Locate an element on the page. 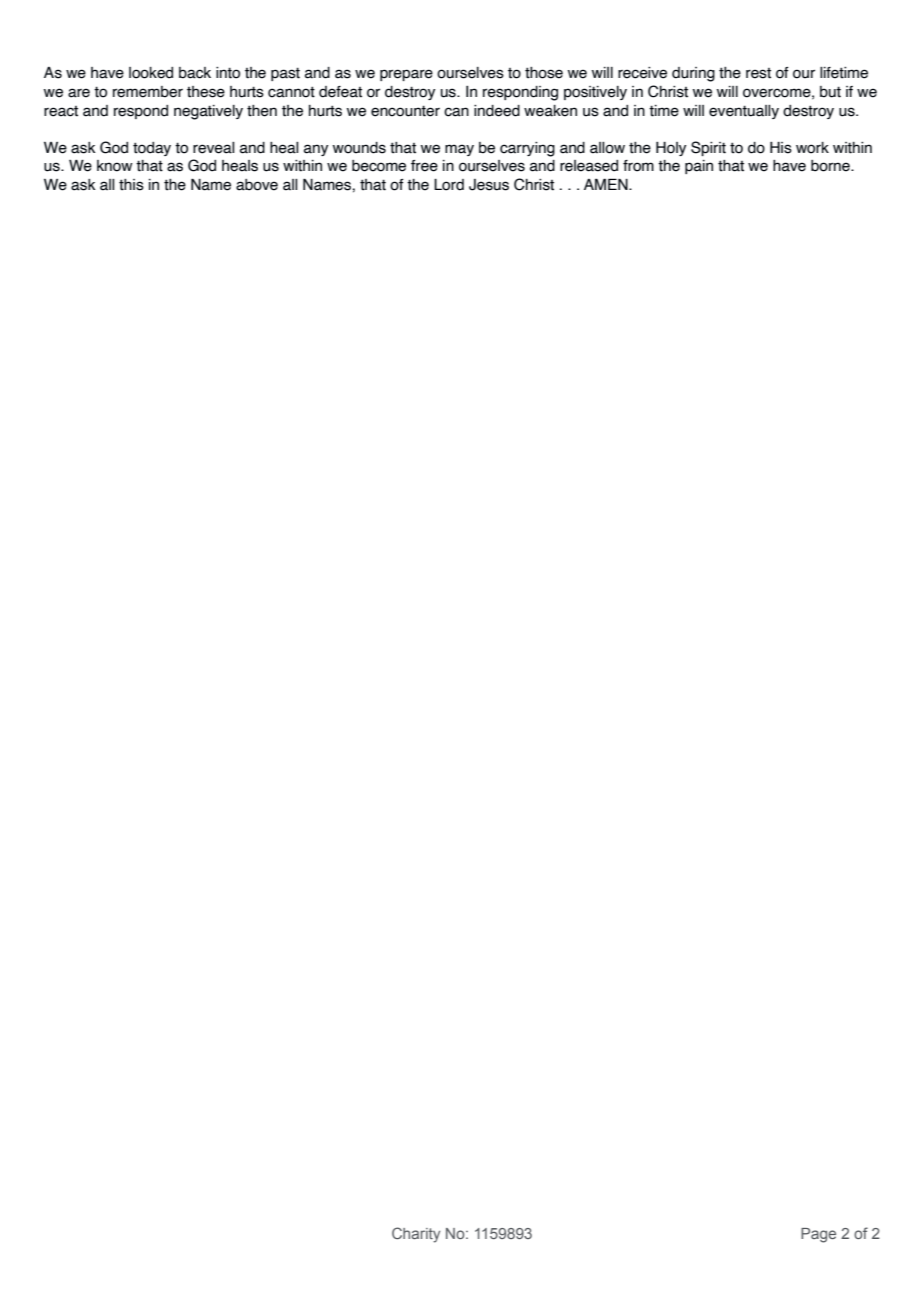  Charity is located at coordinates (416, 1235).
